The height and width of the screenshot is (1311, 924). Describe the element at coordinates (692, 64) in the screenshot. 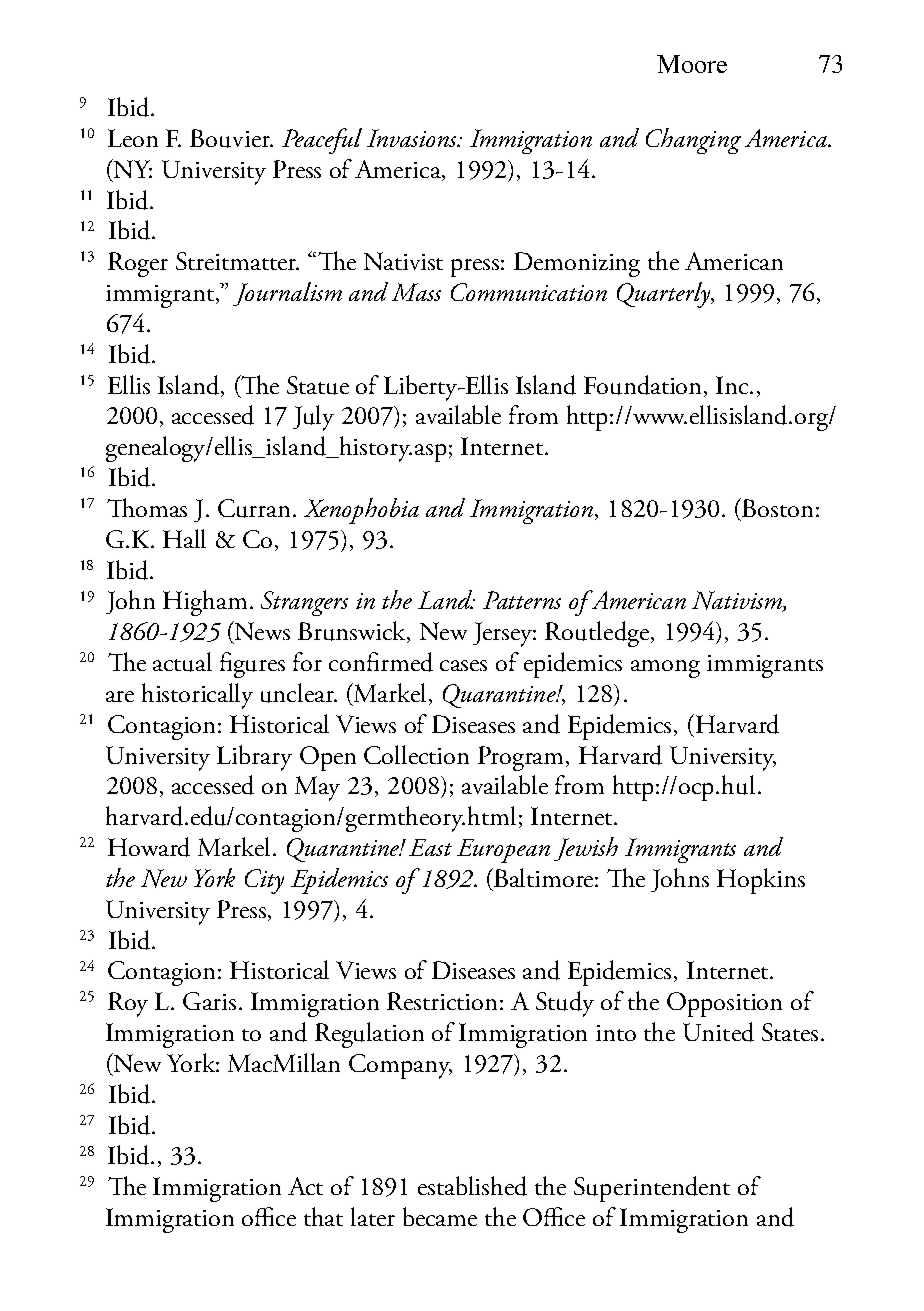

I see `Moore` at that location.
